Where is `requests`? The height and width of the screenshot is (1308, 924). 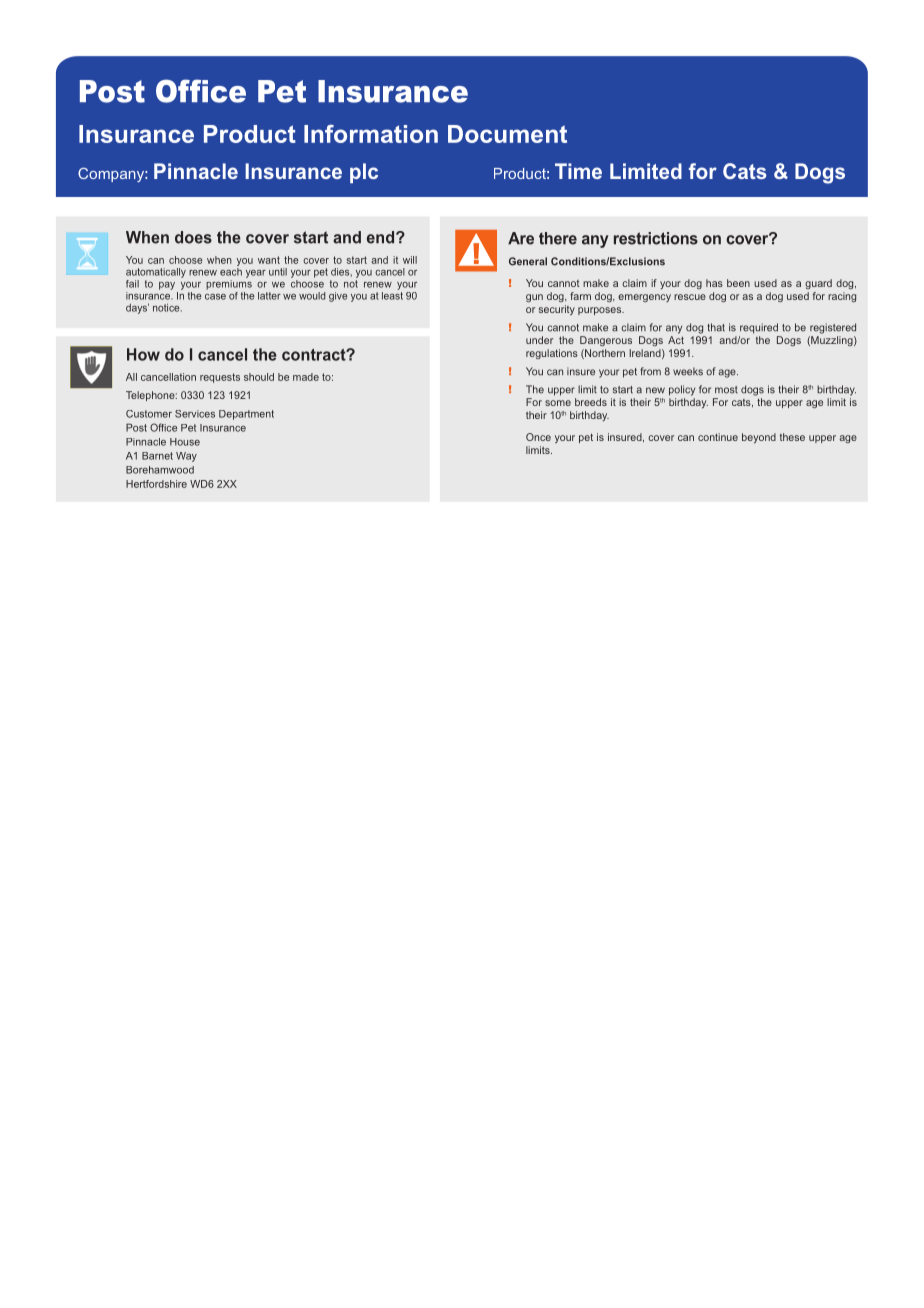
requests is located at coordinates (220, 378).
